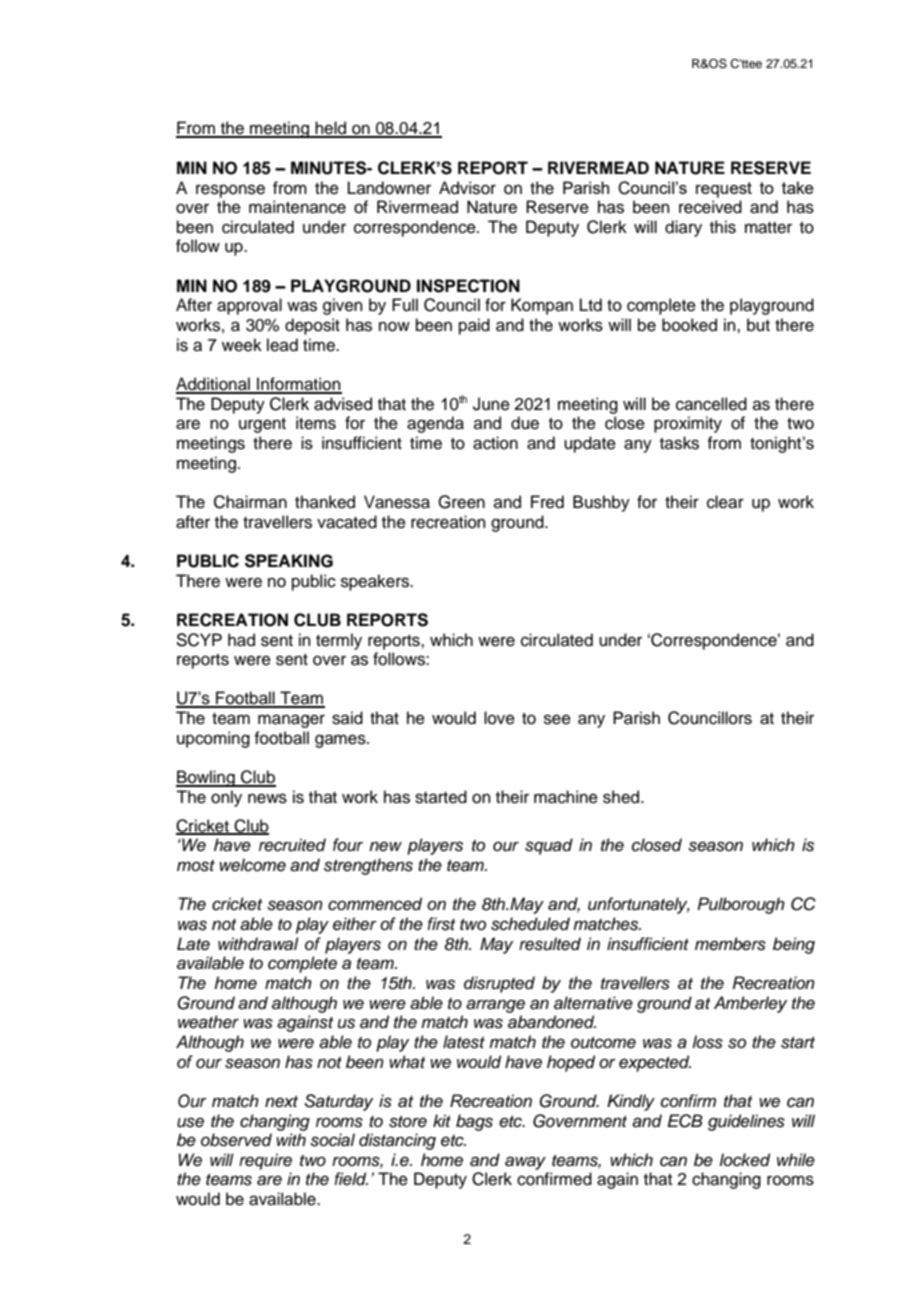 This document has width=924, height=1308. Describe the element at coordinates (267, 798) in the document. I see `news` at that location.
